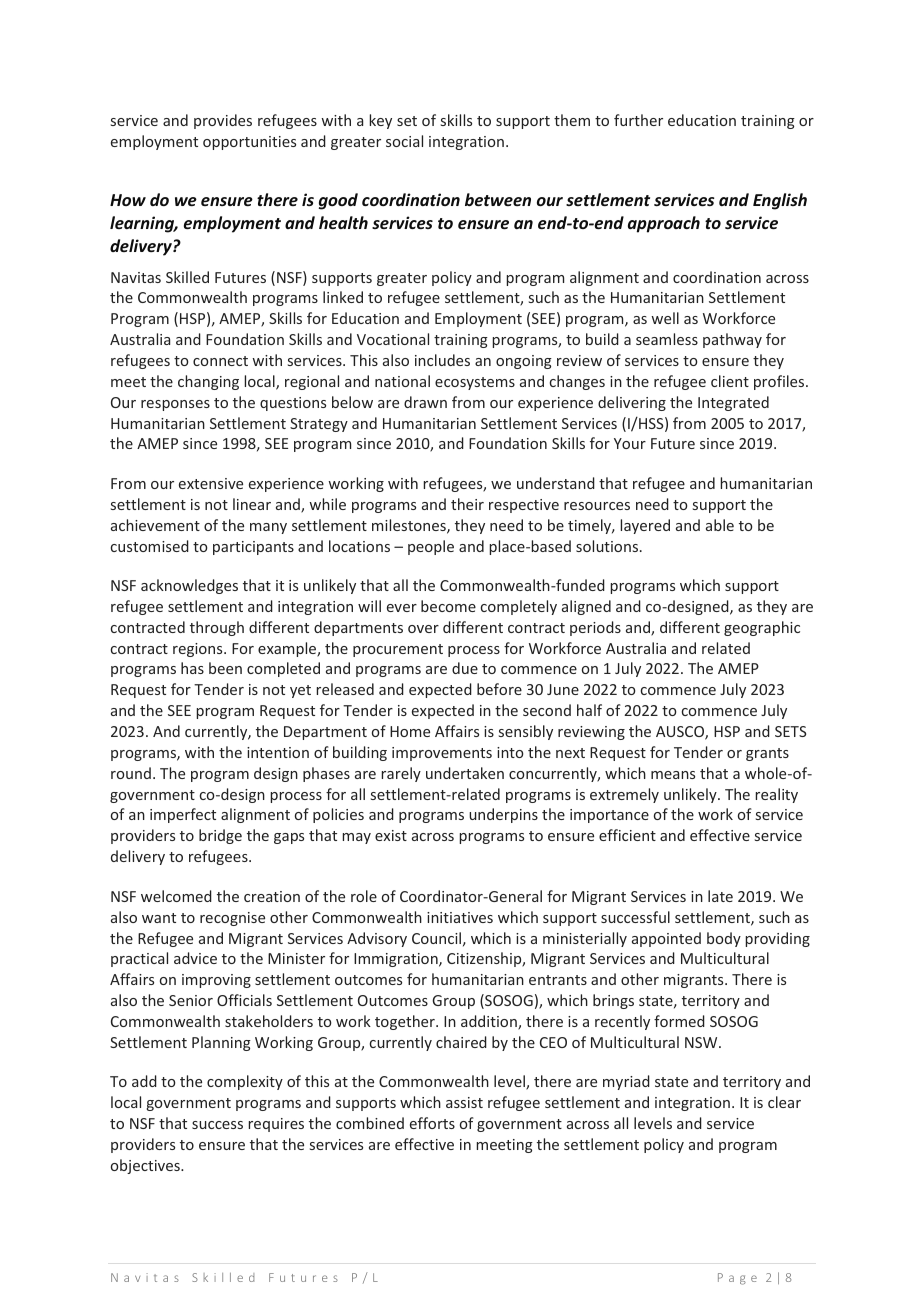 Image resolution: width=924 pixels, height=1308 pixels. What do you see at coordinates (720, 525) in the document?
I see `able` at bounding box center [720, 525].
